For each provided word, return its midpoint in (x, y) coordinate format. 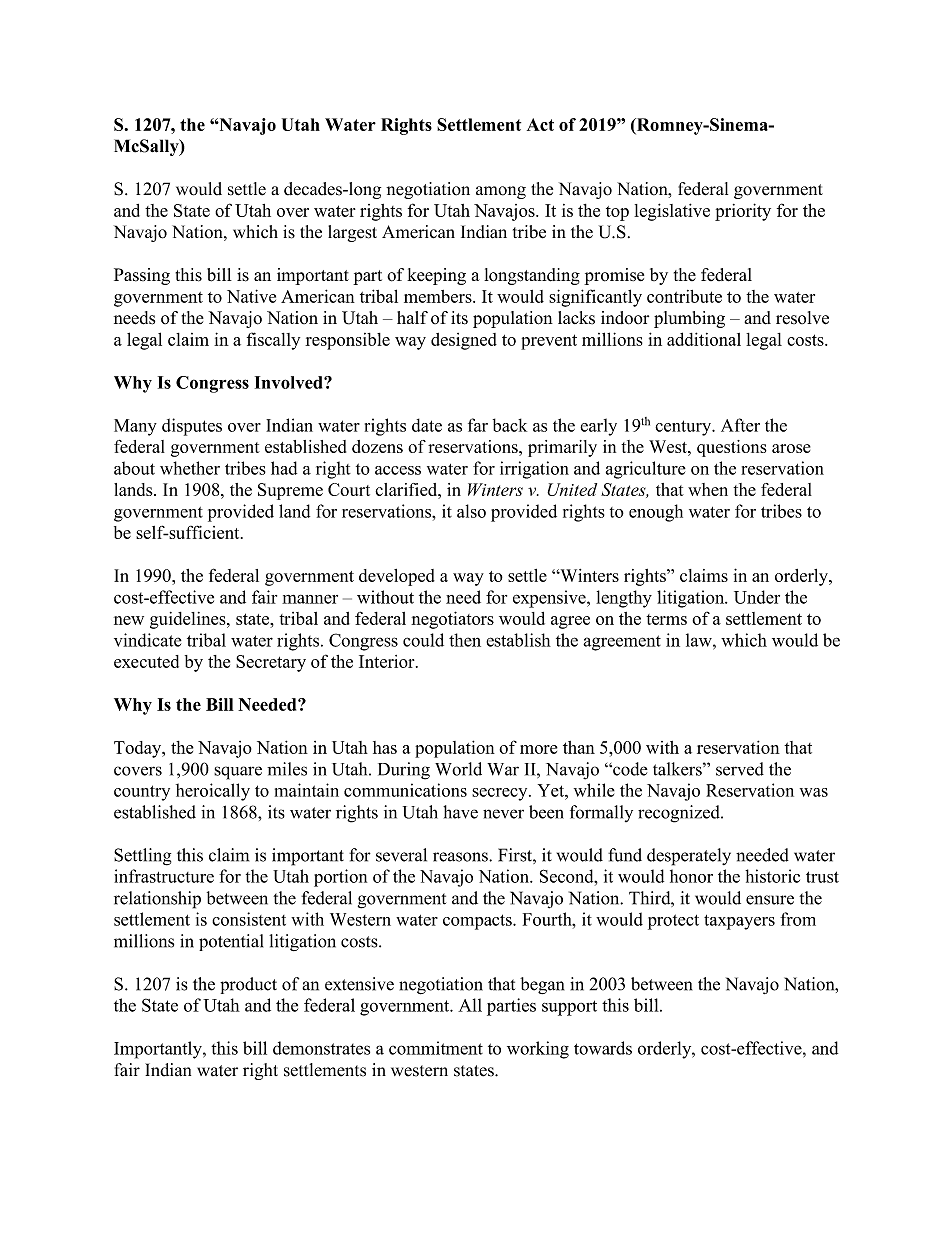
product (248, 985)
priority (743, 212)
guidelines (189, 620)
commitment (436, 1048)
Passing (142, 276)
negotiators (452, 620)
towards (603, 1048)
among (501, 192)
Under (757, 597)
